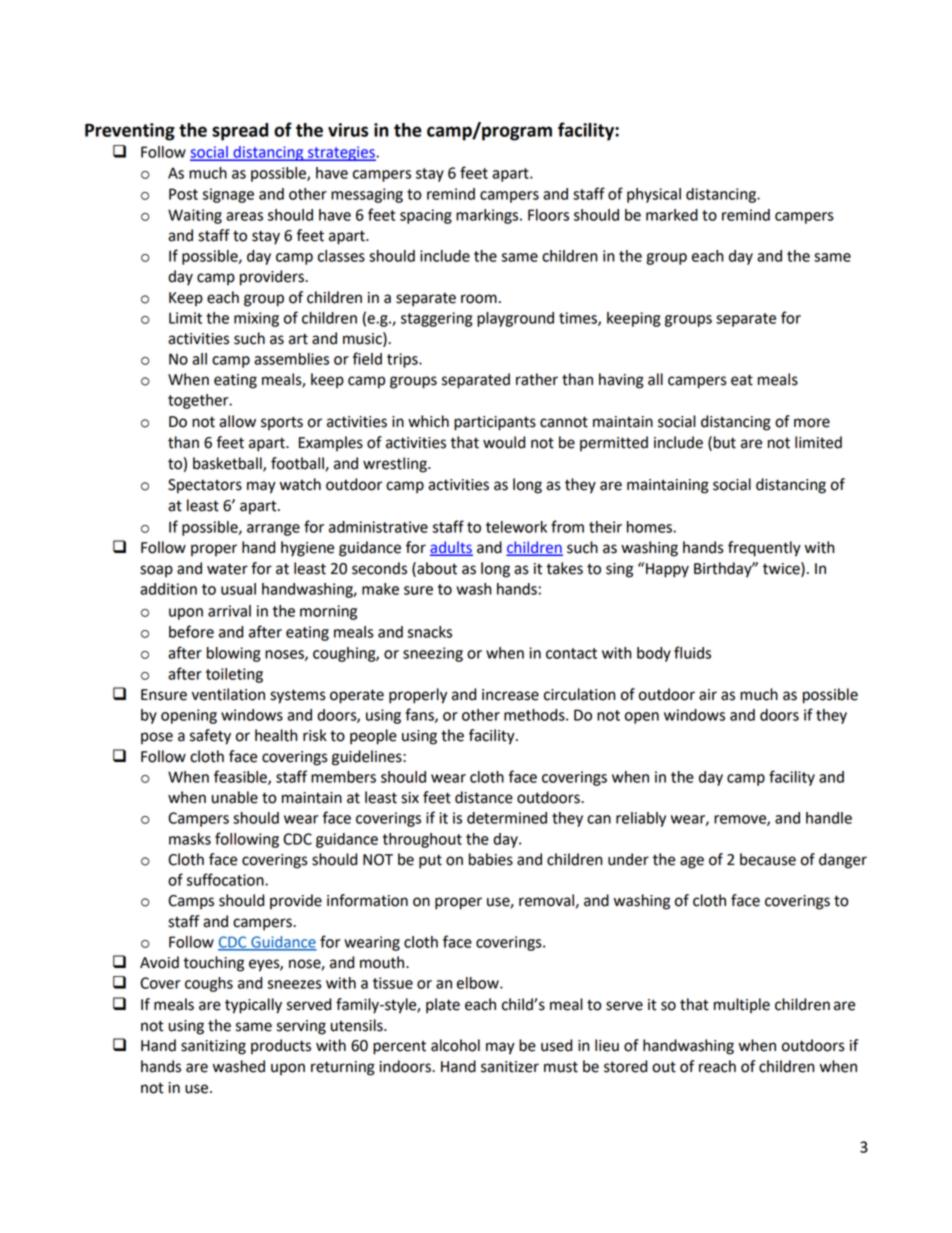  Describe the element at coordinates (213, 1047) in the document. I see `sanitizing` at that location.
